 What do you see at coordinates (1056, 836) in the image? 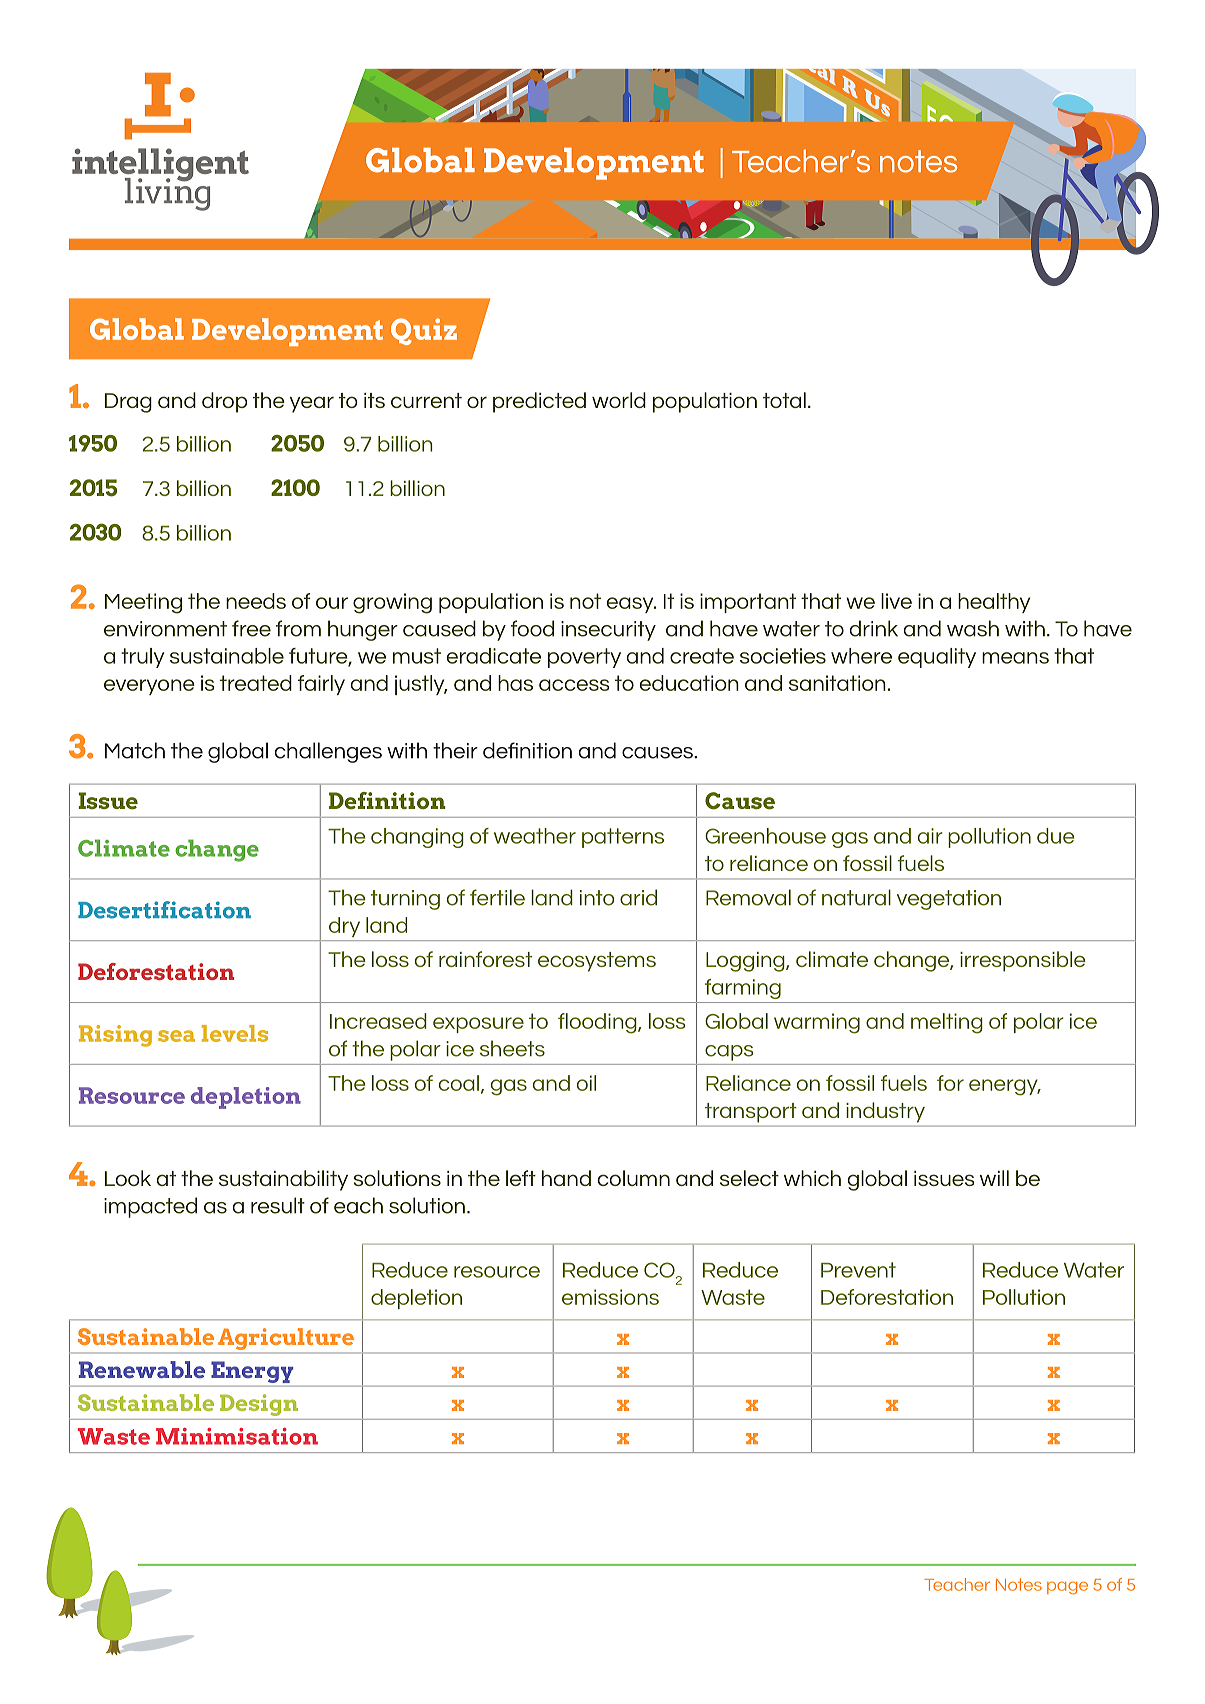
I see `due` at bounding box center [1056, 836].
